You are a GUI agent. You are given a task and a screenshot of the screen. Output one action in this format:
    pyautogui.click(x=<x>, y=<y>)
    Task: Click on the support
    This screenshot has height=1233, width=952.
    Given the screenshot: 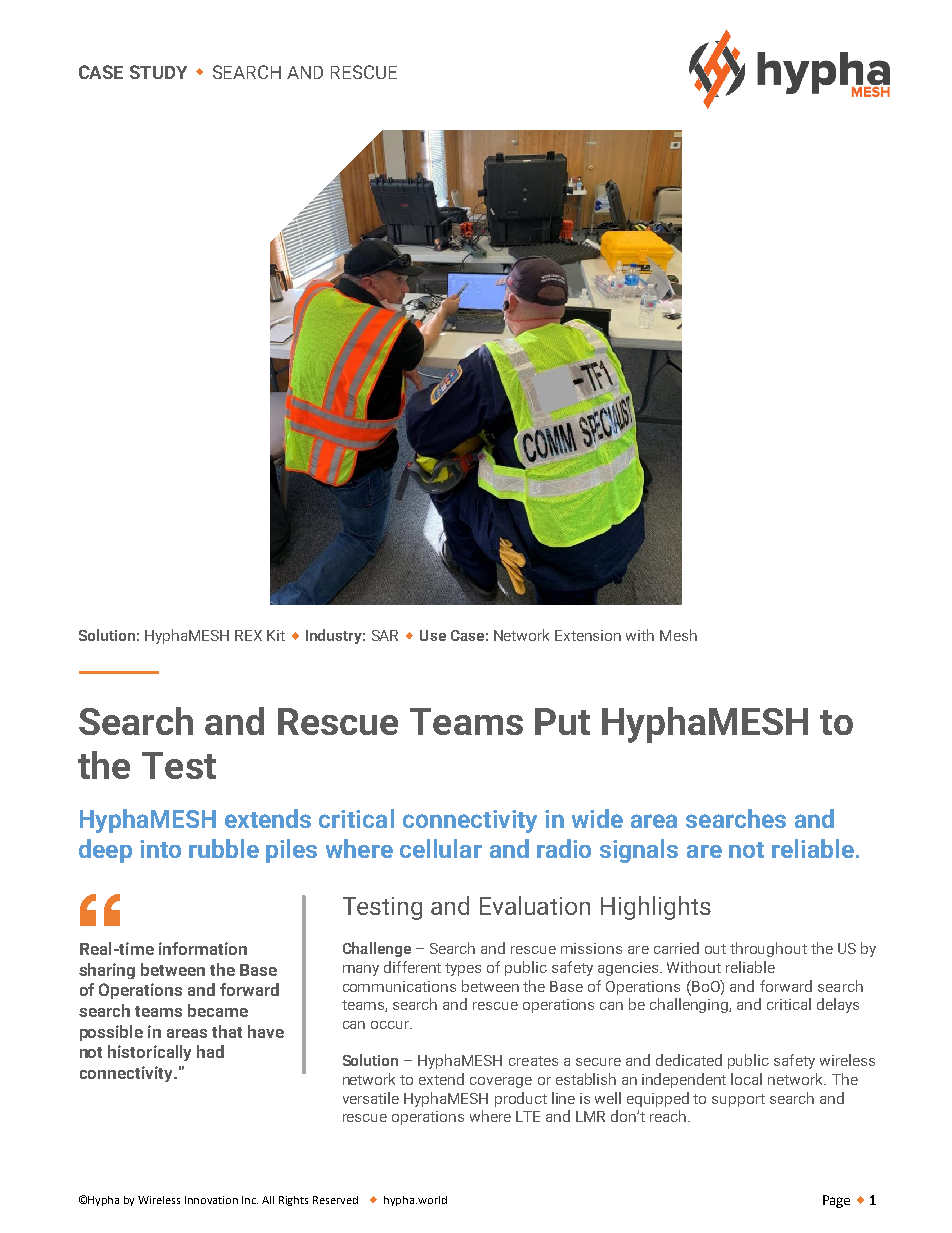 What is the action you would take?
    pyautogui.click(x=738, y=1100)
